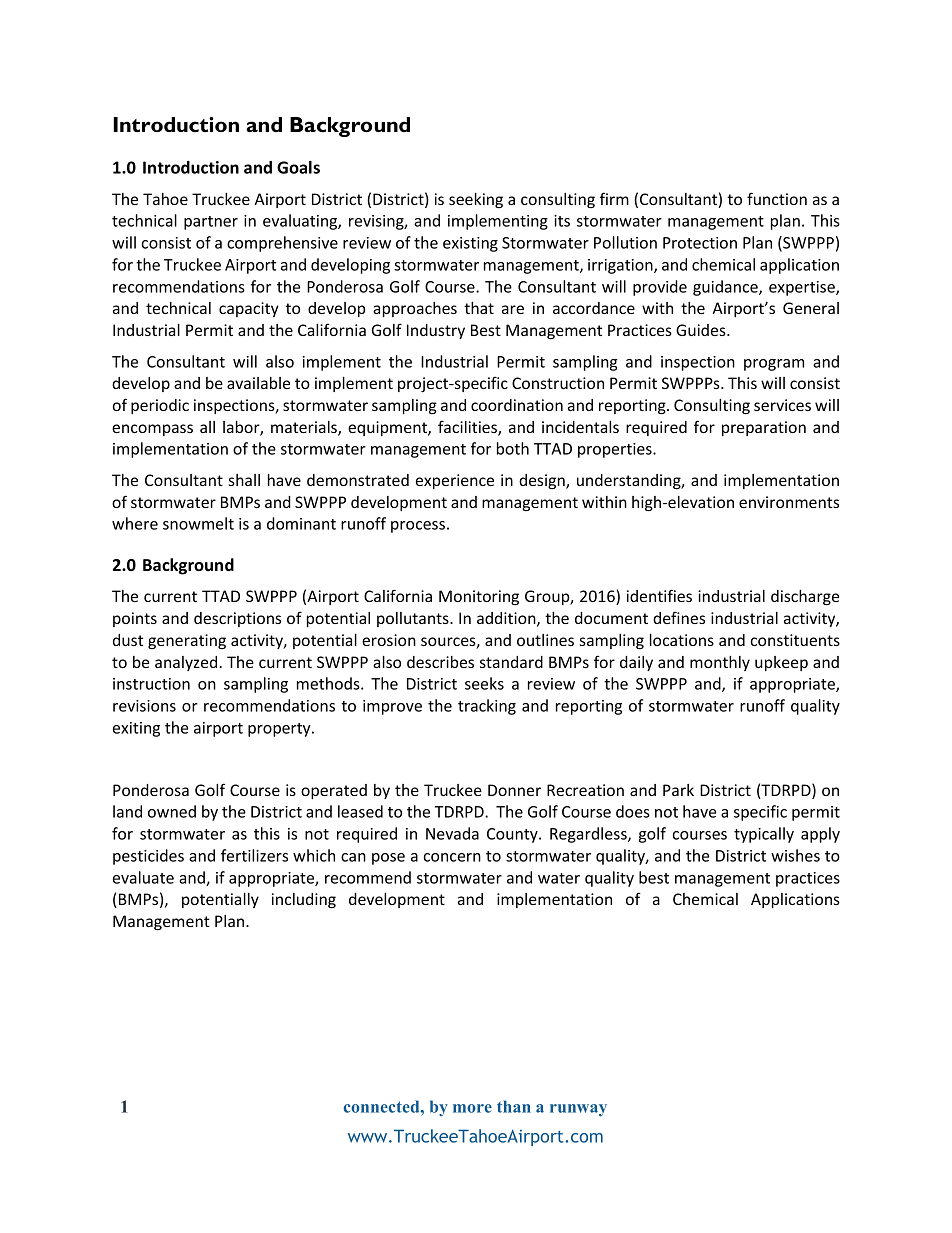 This page has width=952, height=1233. Describe the element at coordinates (789, 502) in the page. I see `environments` at that location.
